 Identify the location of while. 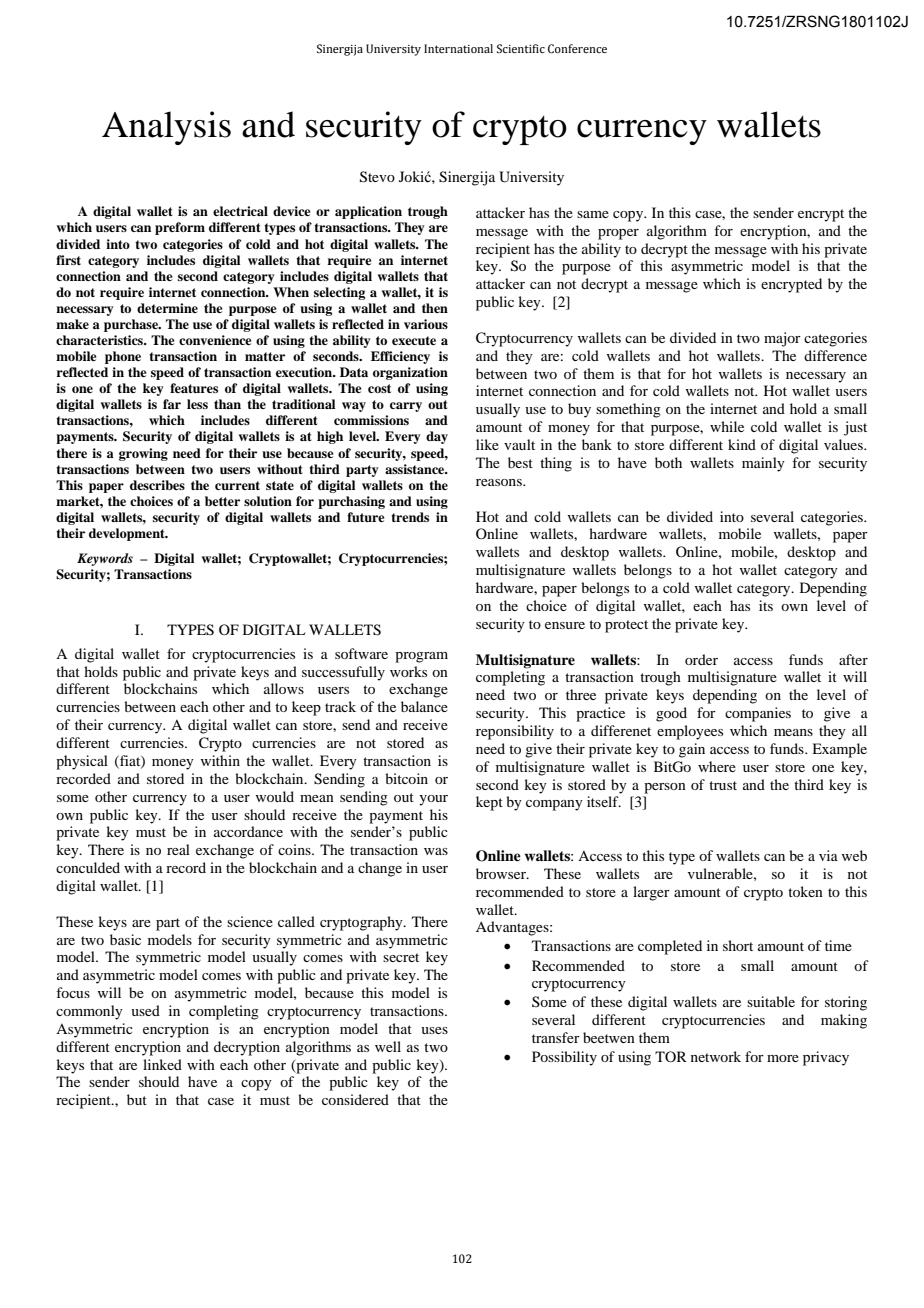
(727, 426).
